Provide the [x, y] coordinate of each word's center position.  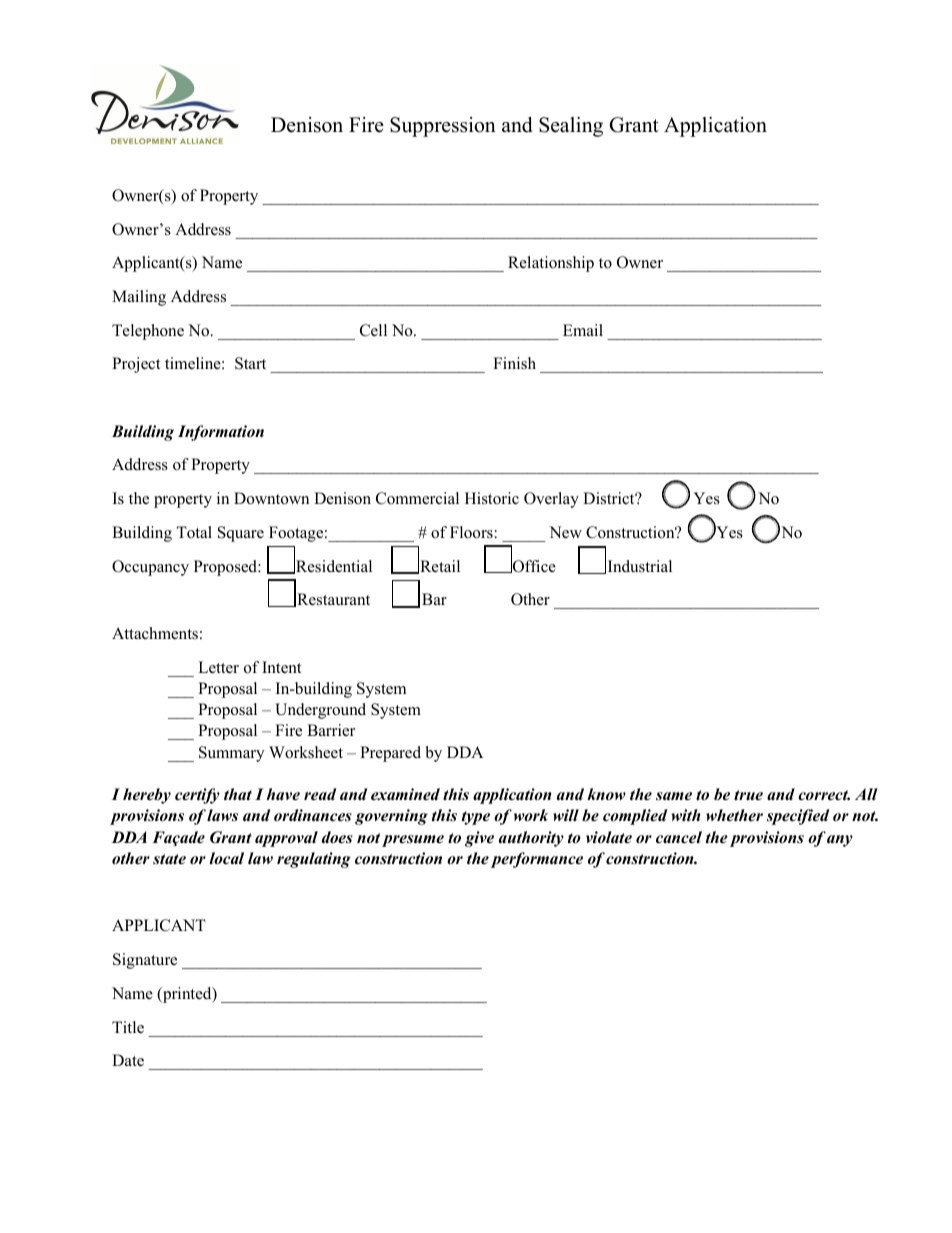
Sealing [571, 127]
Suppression [443, 127]
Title [128, 1027]
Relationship [551, 264]
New [565, 532]
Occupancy [150, 568]
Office [533, 565]
